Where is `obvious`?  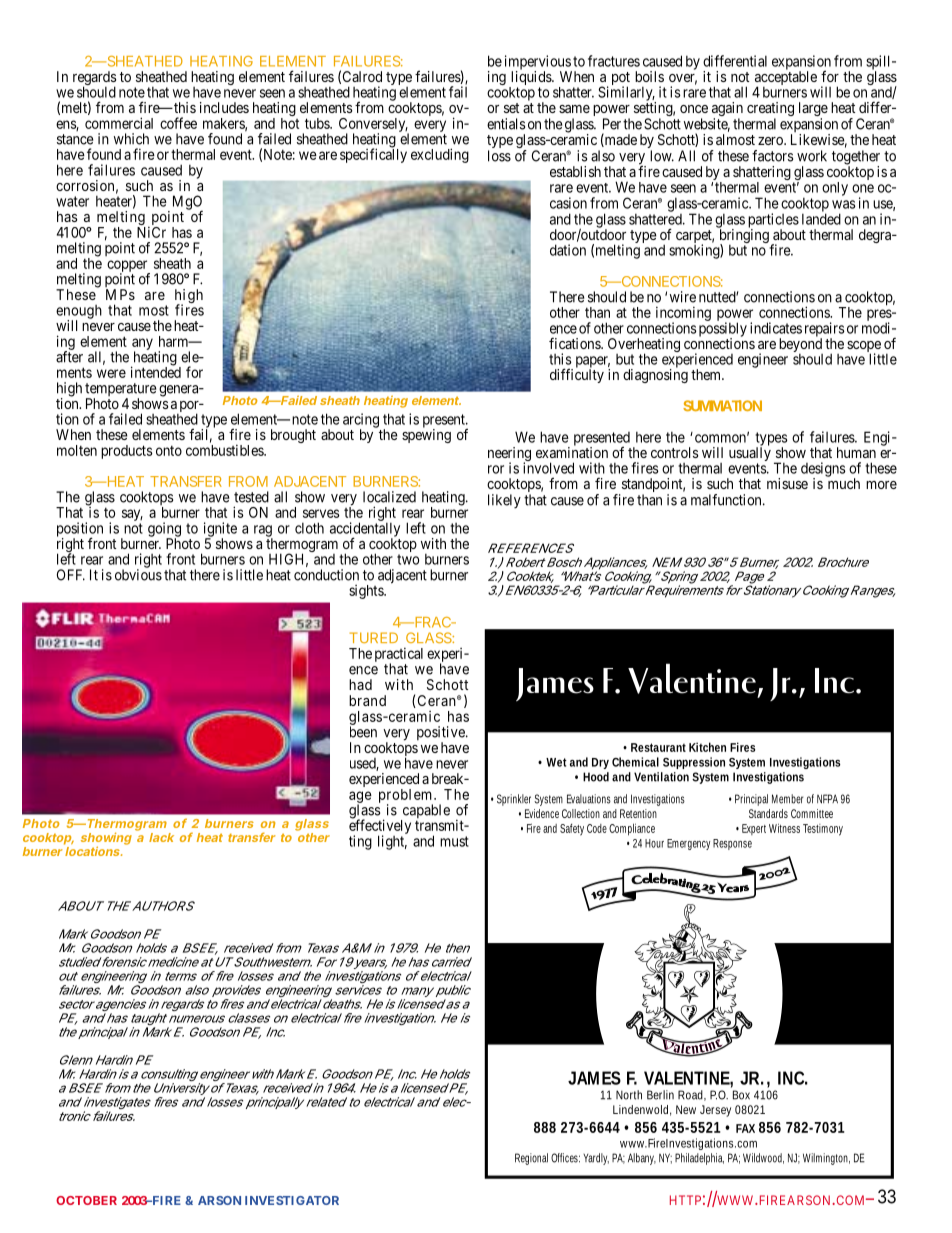
obvious is located at coordinates (138, 575).
